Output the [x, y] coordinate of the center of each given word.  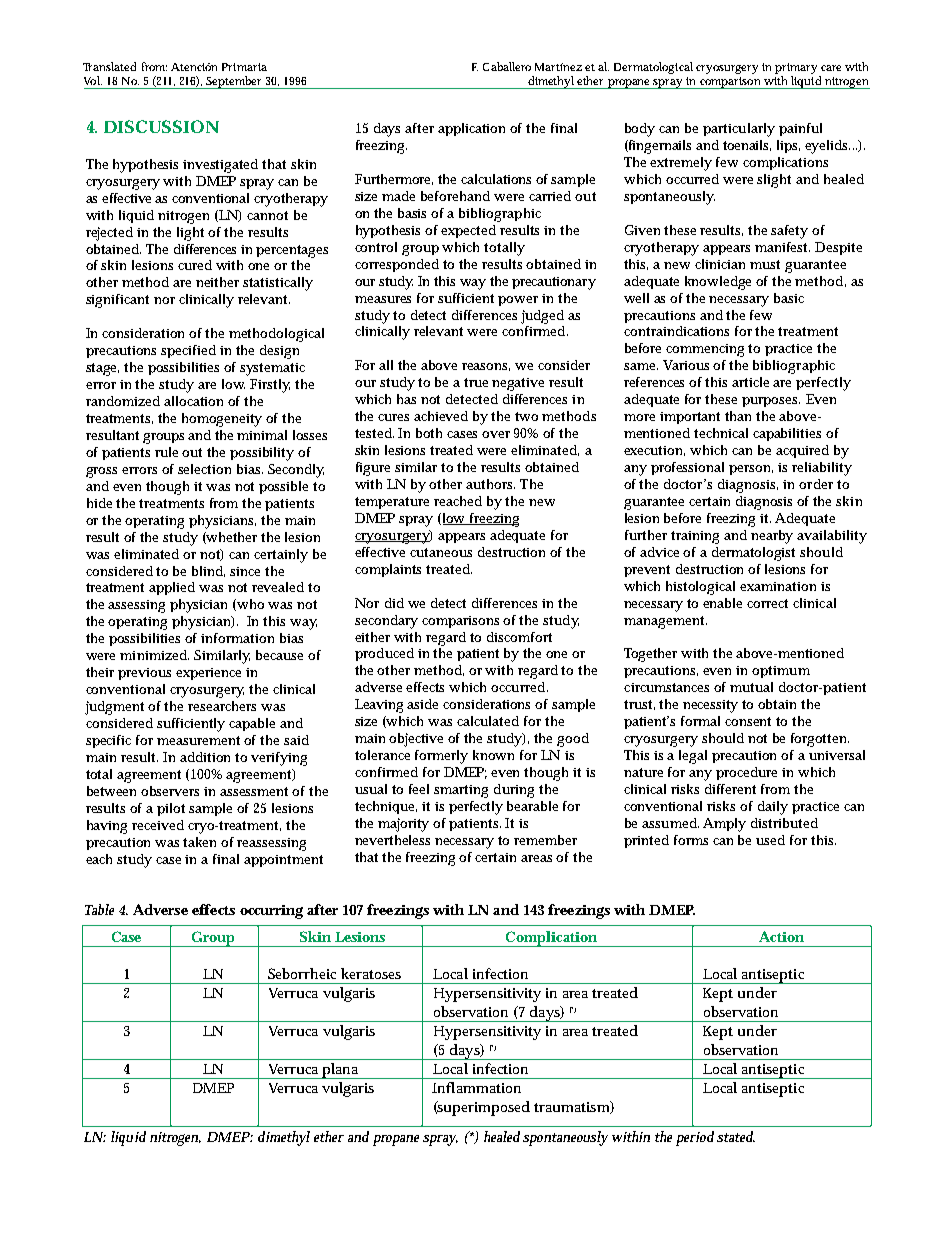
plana [341, 1071]
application [471, 129]
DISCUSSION [161, 126]
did [394, 603]
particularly [739, 130]
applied [172, 588]
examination [778, 586]
